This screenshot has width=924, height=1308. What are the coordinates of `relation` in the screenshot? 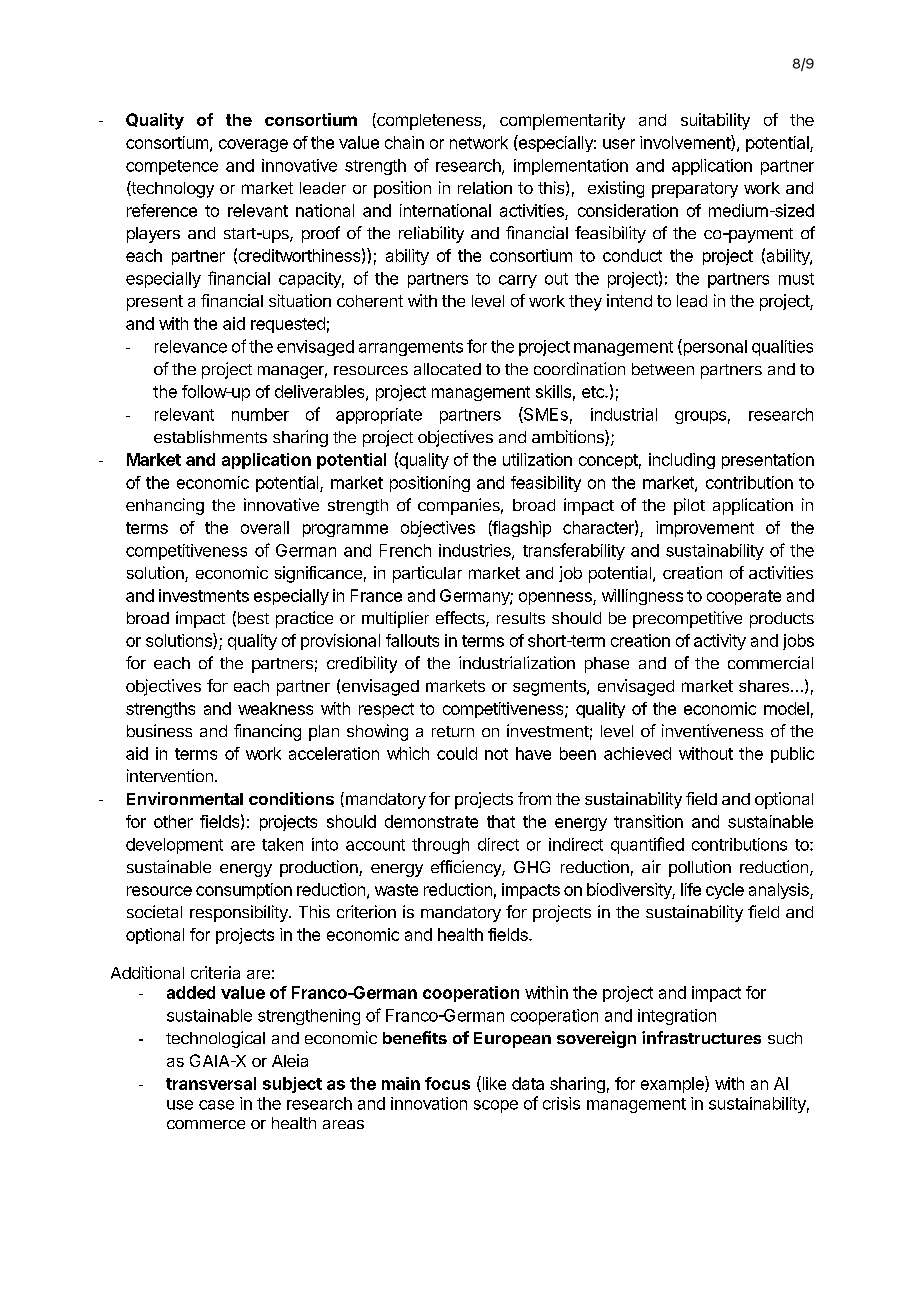 It's located at (485, 187).
